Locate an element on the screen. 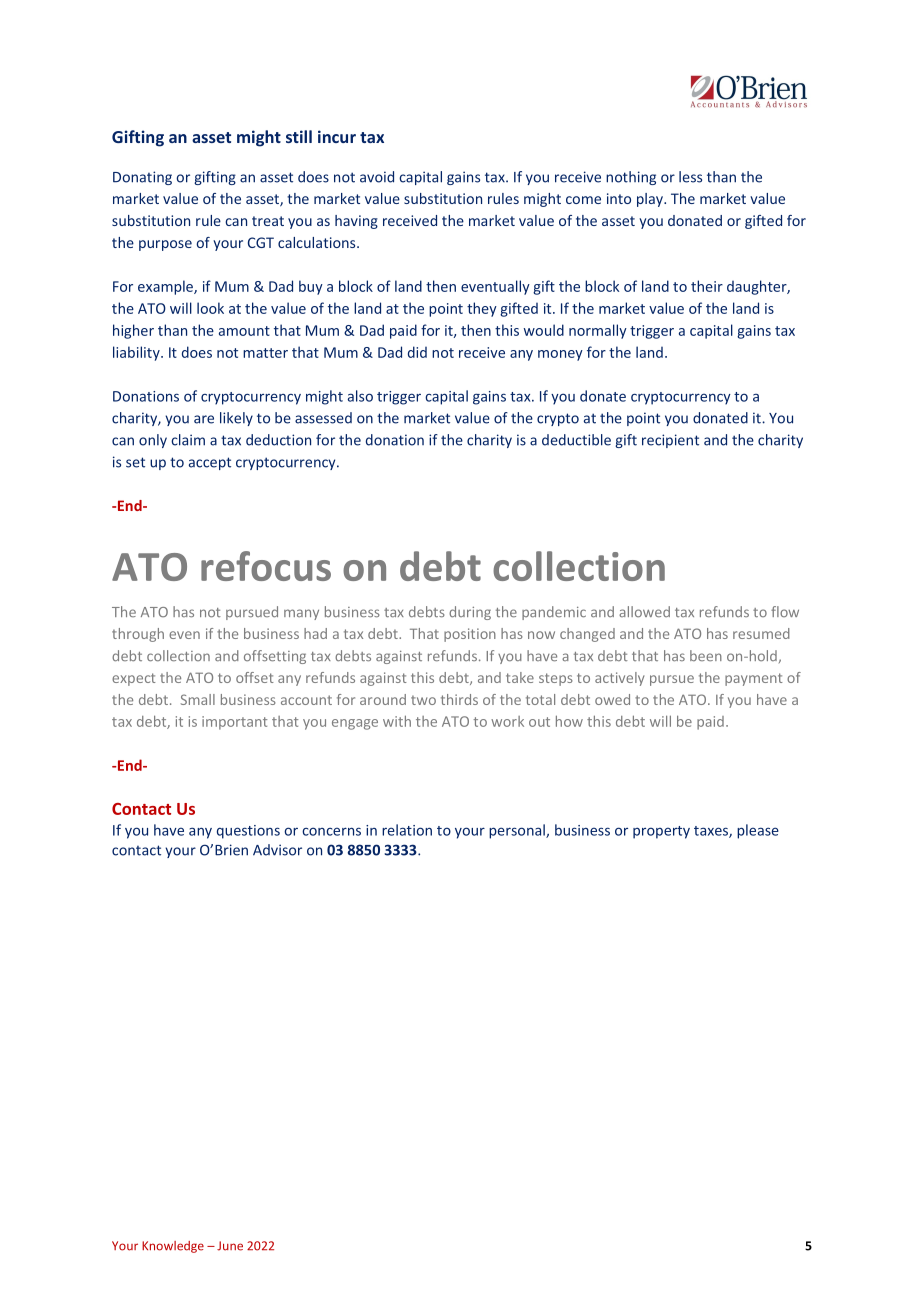  accept is located at coordinates (210, 463).
